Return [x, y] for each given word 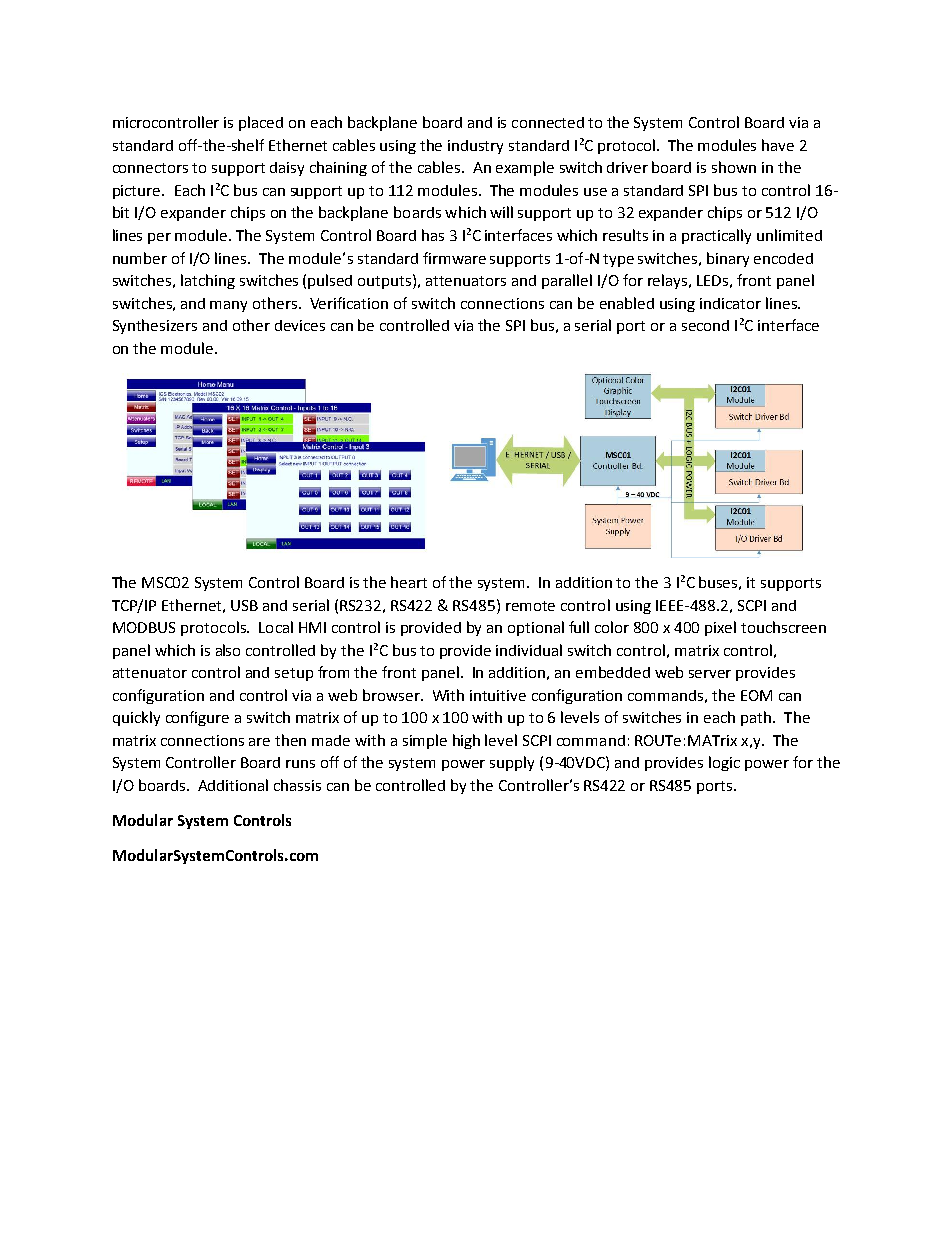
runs [300, 764]
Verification [349, 303]
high [466, 741]
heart [409, 582]
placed [261, 123]
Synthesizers [155, 326]
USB [244, 605]
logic [724, 763]
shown [734, 167]
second [705, 325]
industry [475, 147]
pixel [720, 628]
